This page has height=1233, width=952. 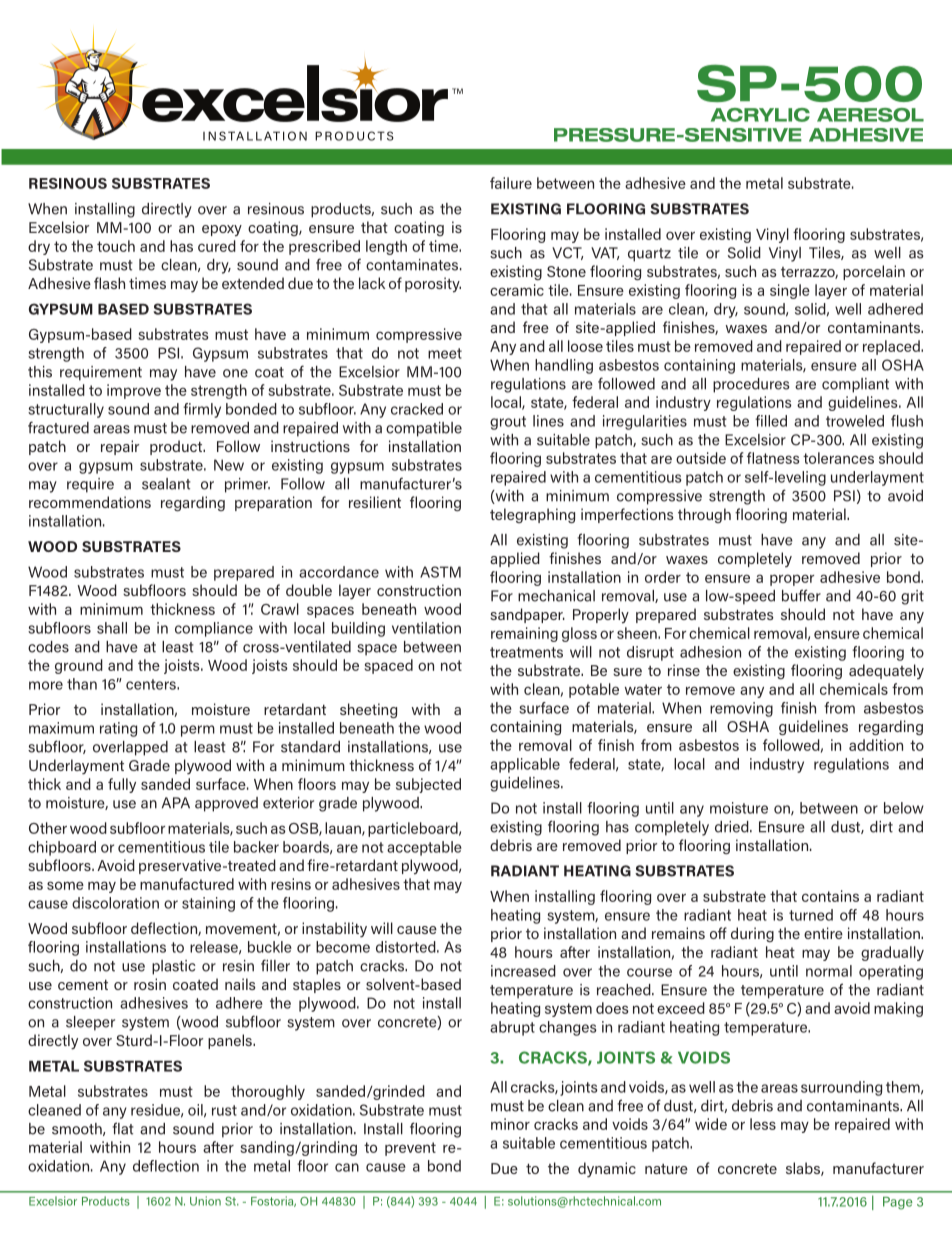 What do you see at coordinates (410, 1149) in the page?
I see `prevent` at bounding box center [410, 1149].
